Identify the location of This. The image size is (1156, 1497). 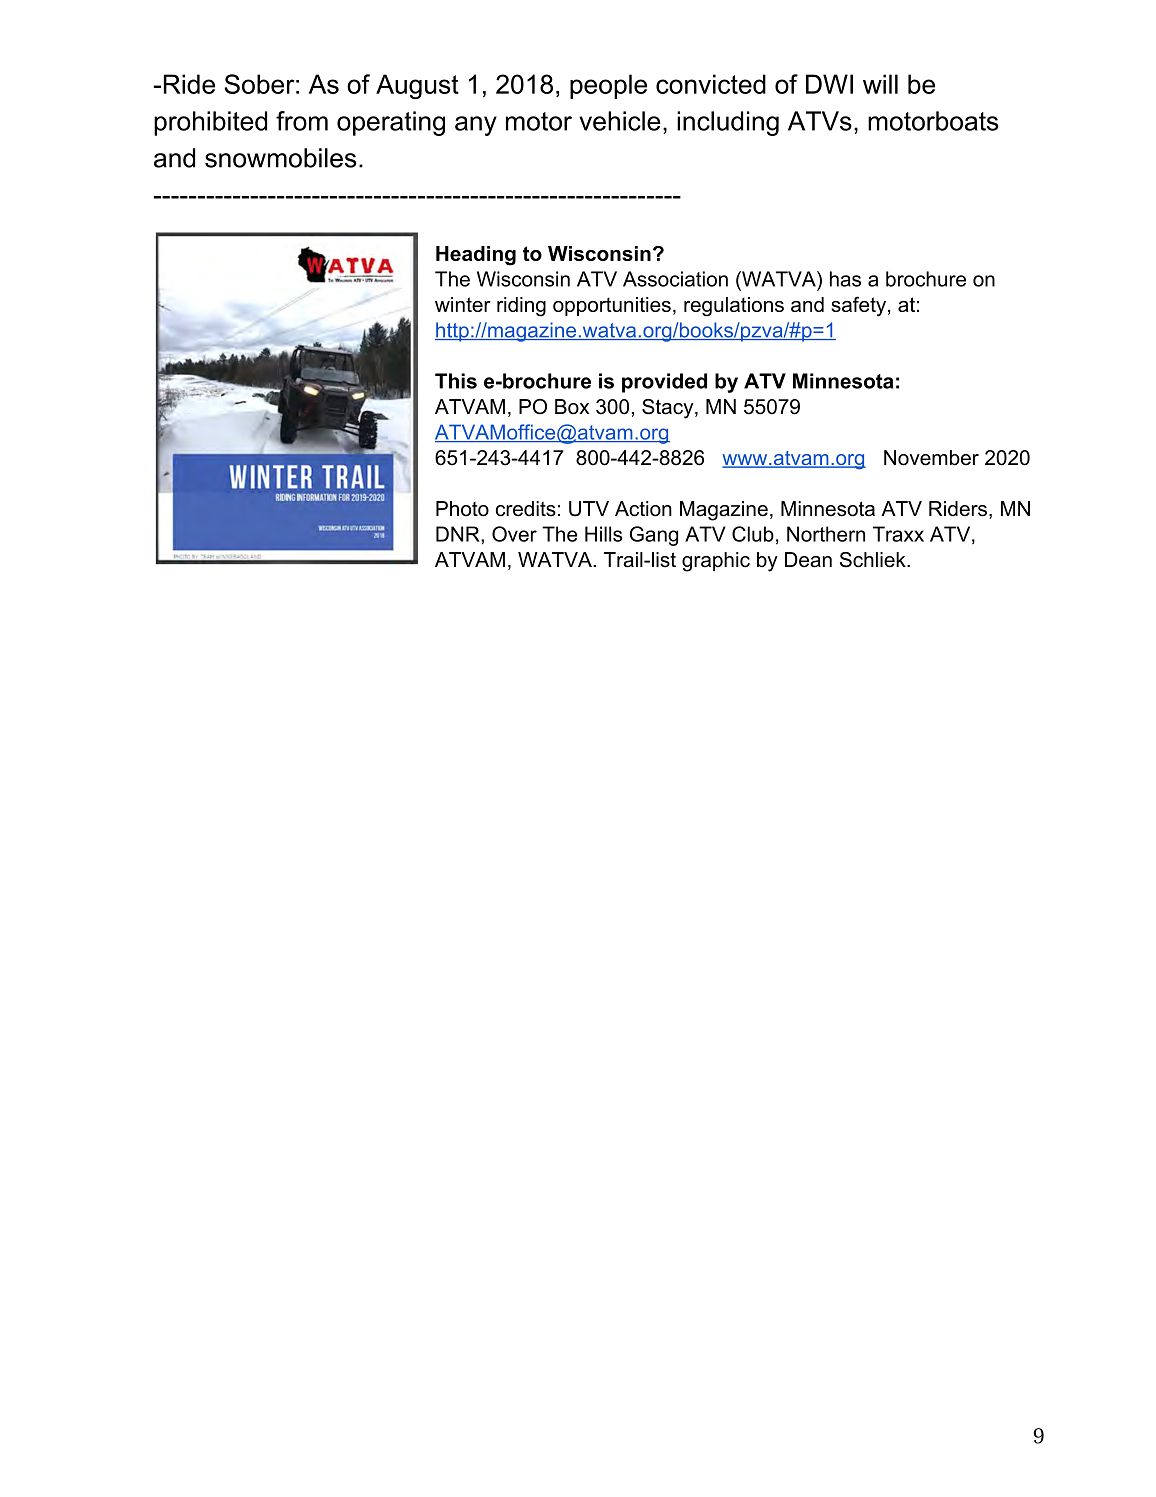
(456, 381).
